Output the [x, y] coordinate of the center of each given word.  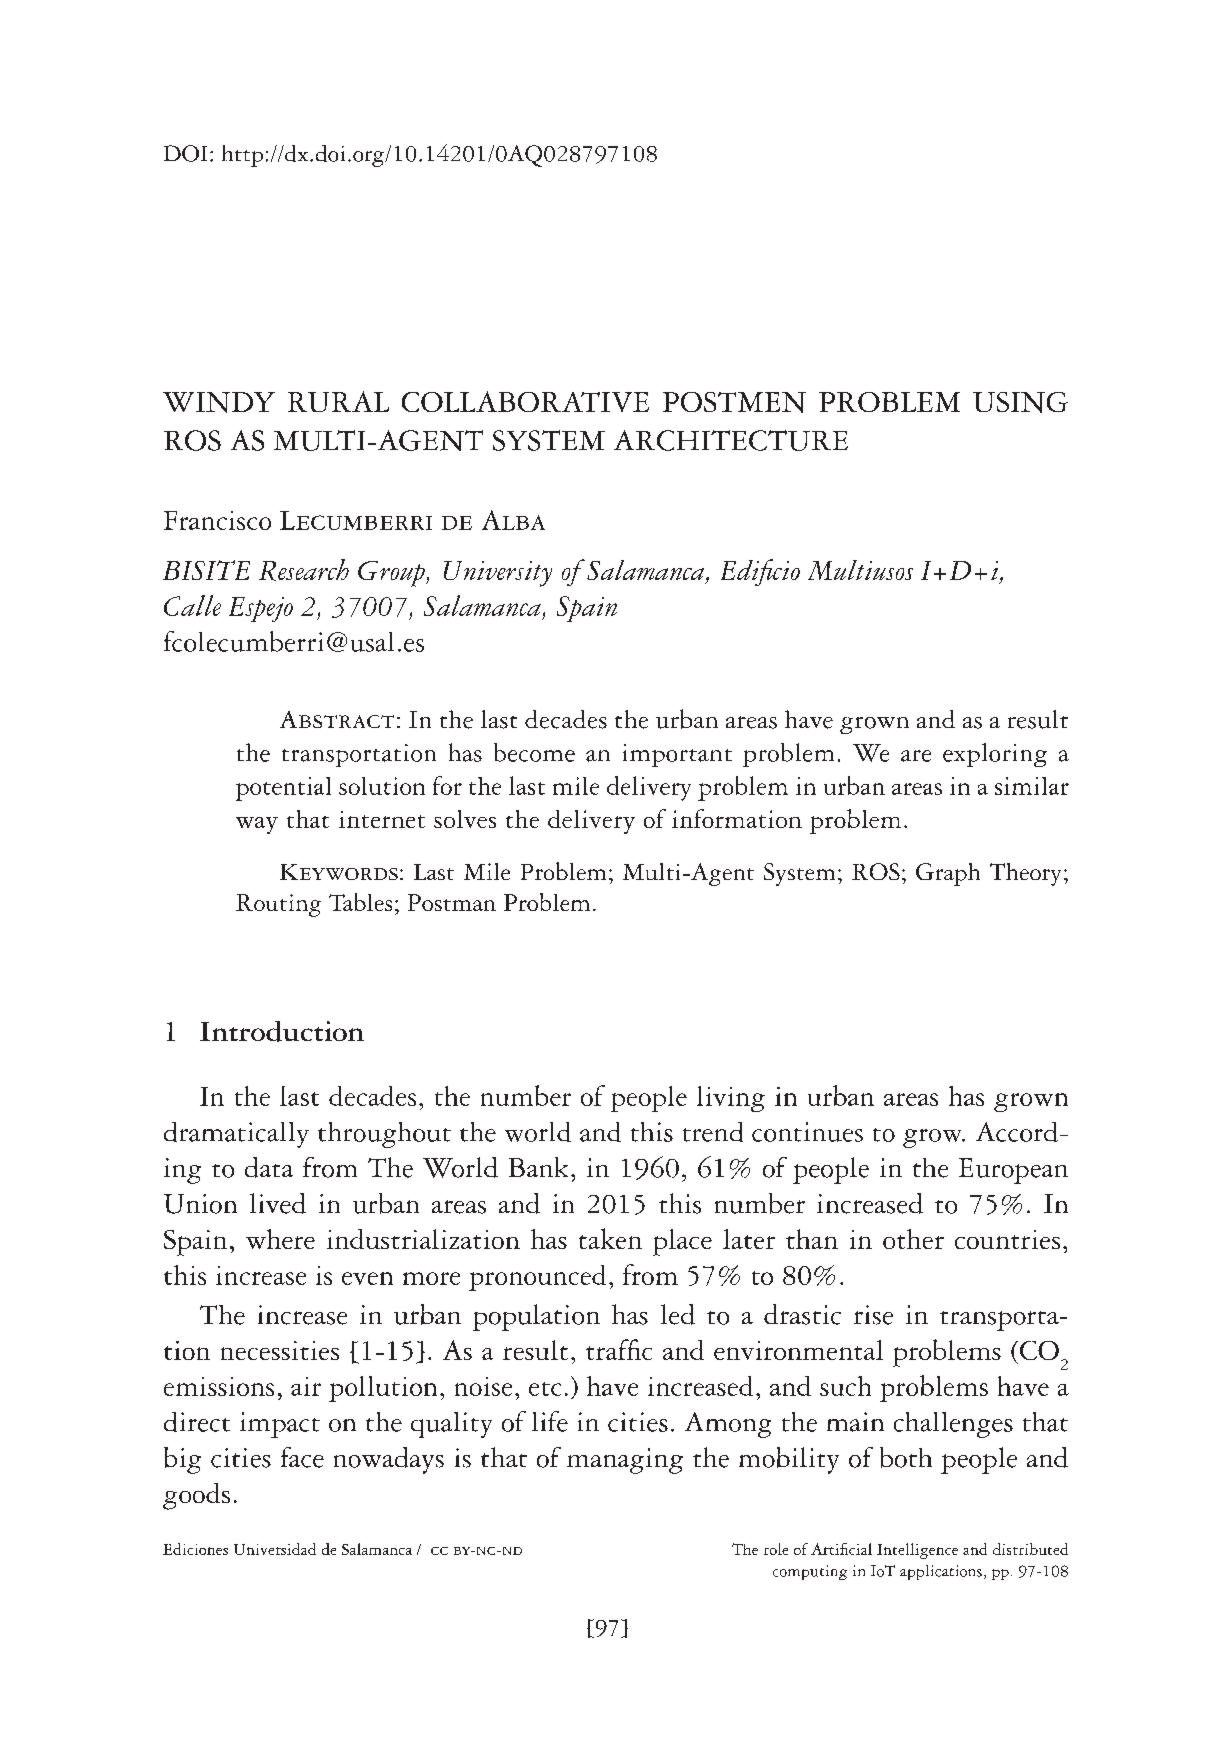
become [534, 752]
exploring [995, 755]
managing [625, 1461]
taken [610, 1238]
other [913, 1239]
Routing [278, 905]
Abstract [337, 719]
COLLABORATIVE [525, 401]
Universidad [275, 1549]
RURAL [338, 401]
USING [1020, 402]
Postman [452, 902]
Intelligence [917, 1551]
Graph [948, 874]
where [280, 1239]
